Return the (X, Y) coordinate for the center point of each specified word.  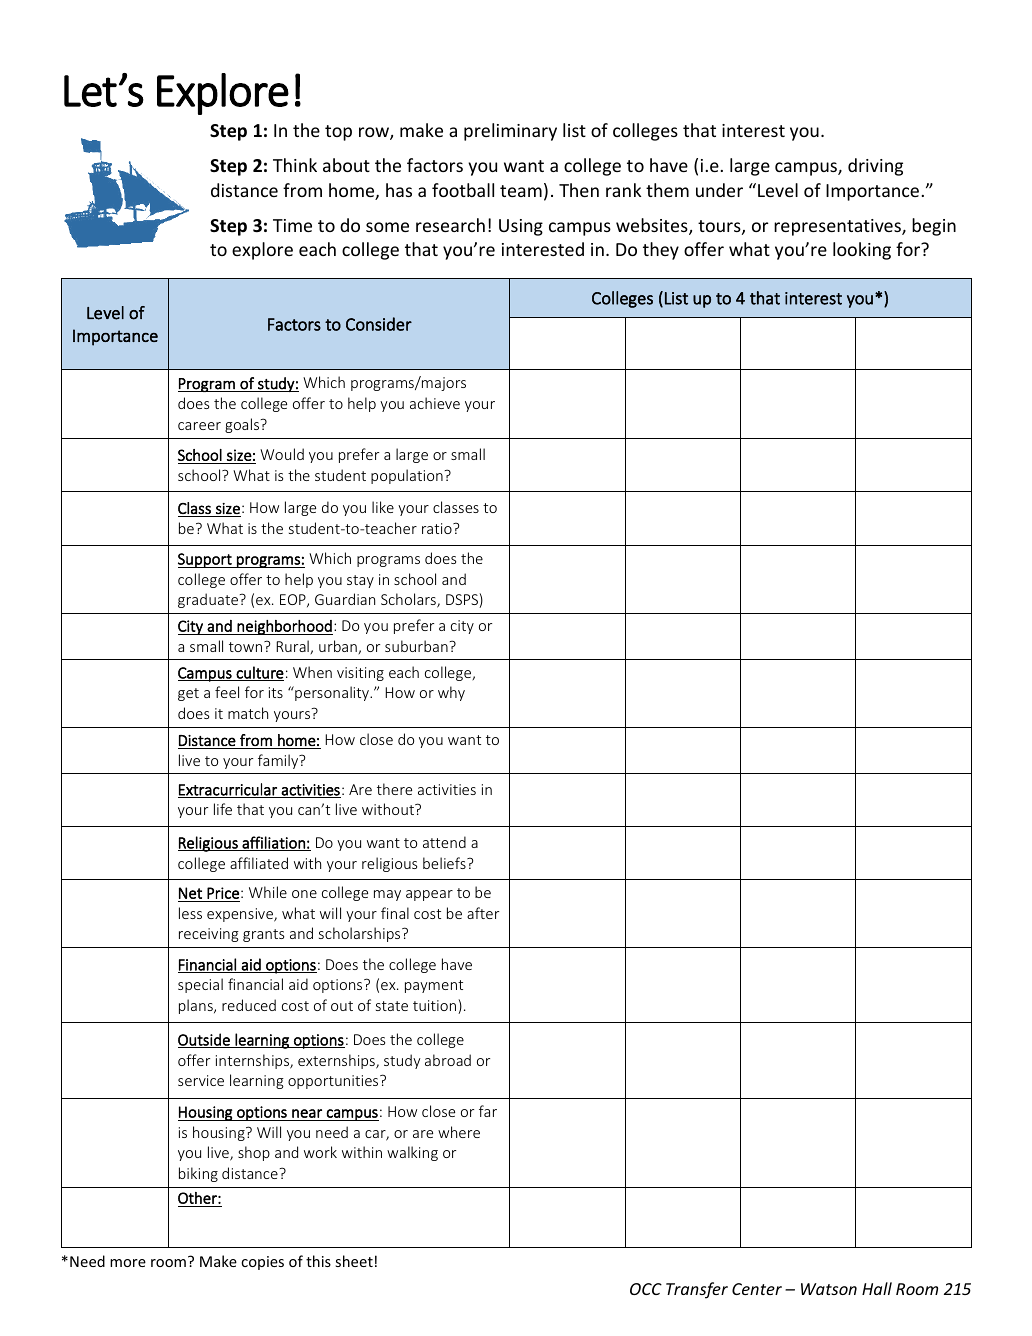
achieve (435, 403)
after (483, 913)
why (451, 693)
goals (243, 425)
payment (434, 986)
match (248, 713)
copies (262, 1263)
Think (295, 165)
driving (875, 167)
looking (862, 251)
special (200, 985)
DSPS (463, 600)
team (521, 191)
